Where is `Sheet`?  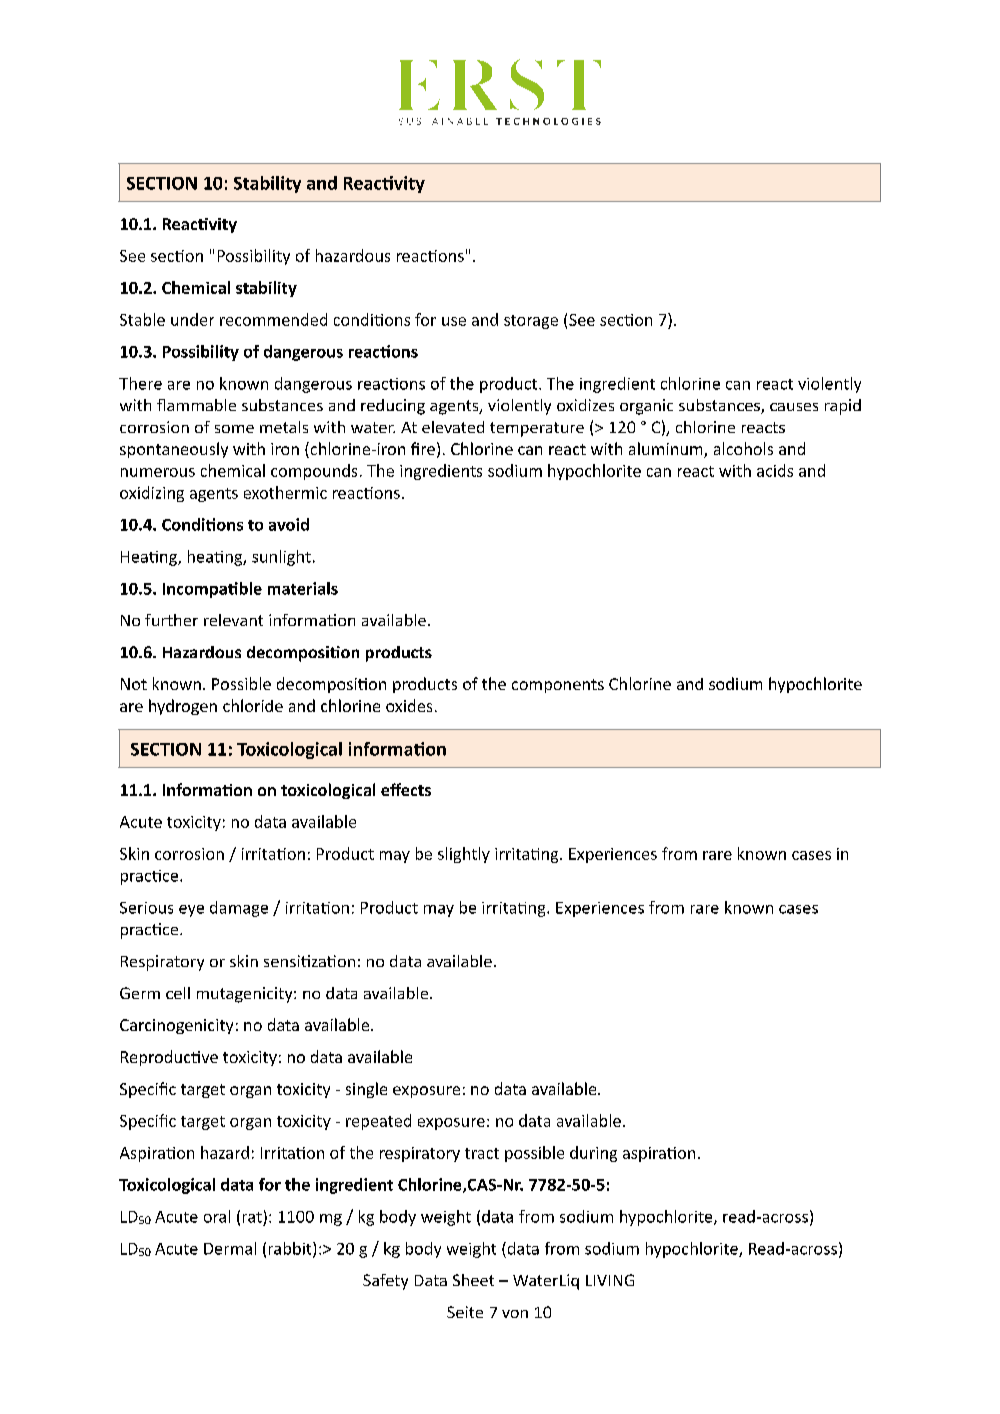
Sheet is located at coordinates (473, 1280).
